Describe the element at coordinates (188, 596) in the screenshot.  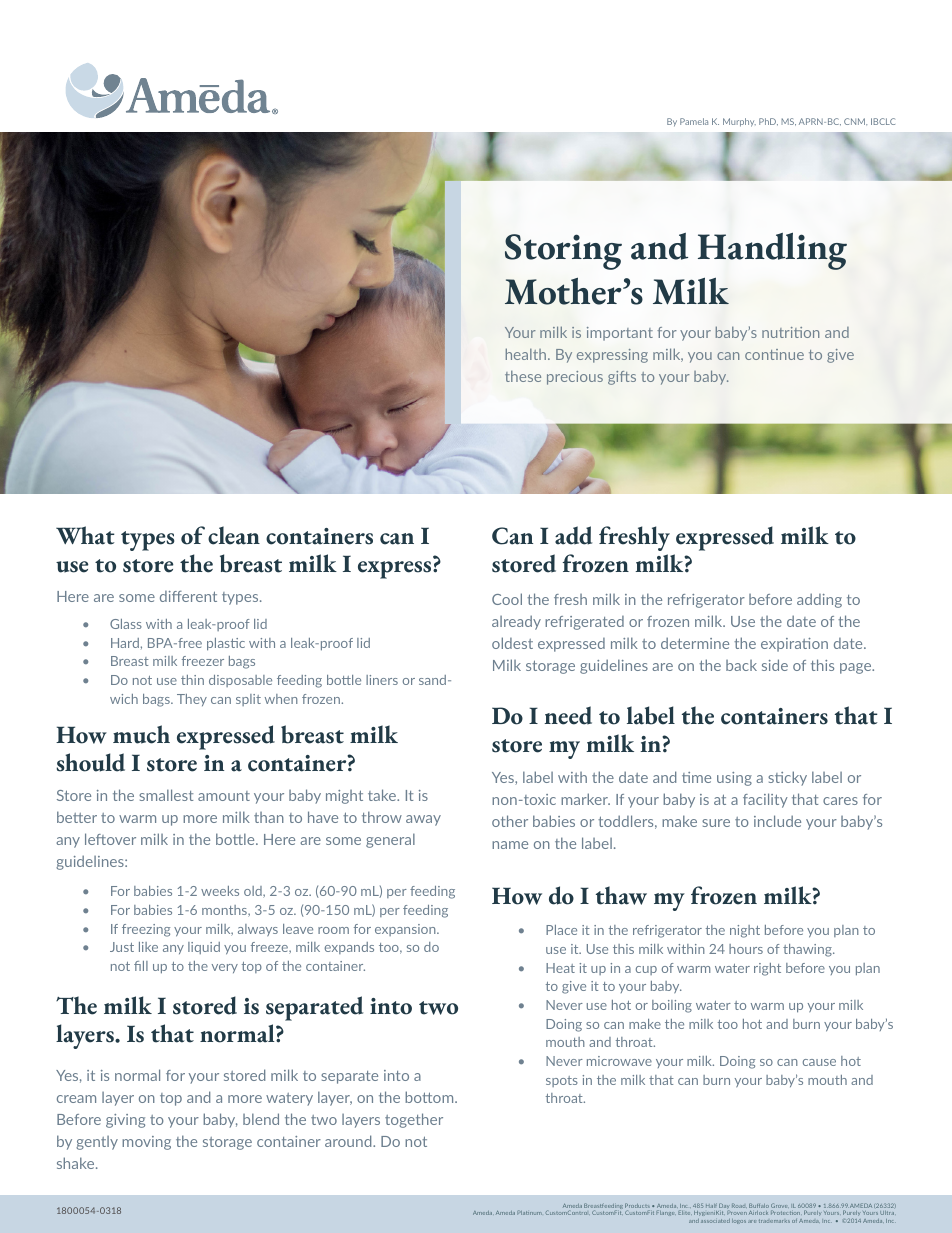
I see `different` at that location.
